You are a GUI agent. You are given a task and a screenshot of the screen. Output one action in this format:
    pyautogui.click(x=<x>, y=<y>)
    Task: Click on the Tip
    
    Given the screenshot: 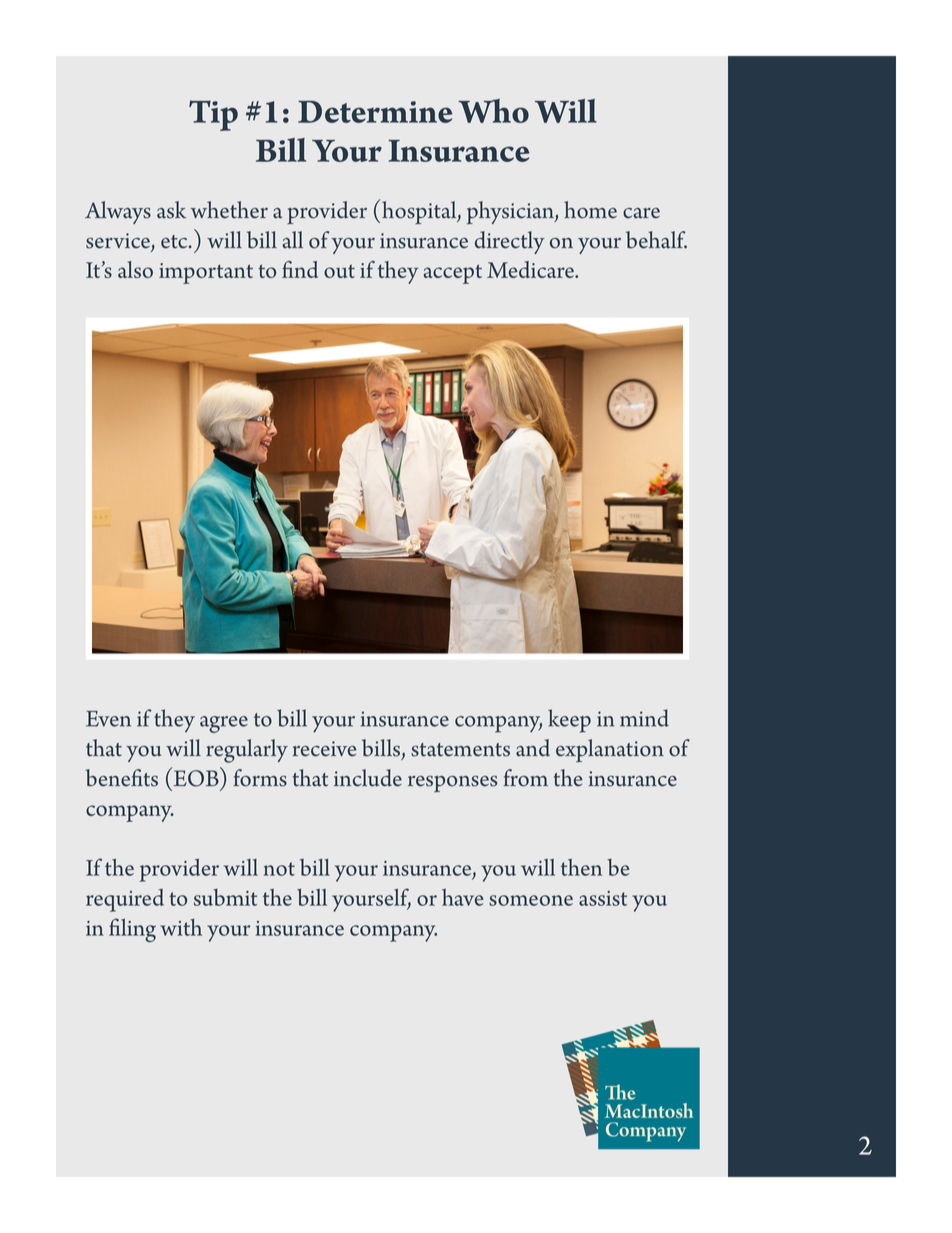 What is the action you would take?
    pyautogui.click(x=213, y=115)
